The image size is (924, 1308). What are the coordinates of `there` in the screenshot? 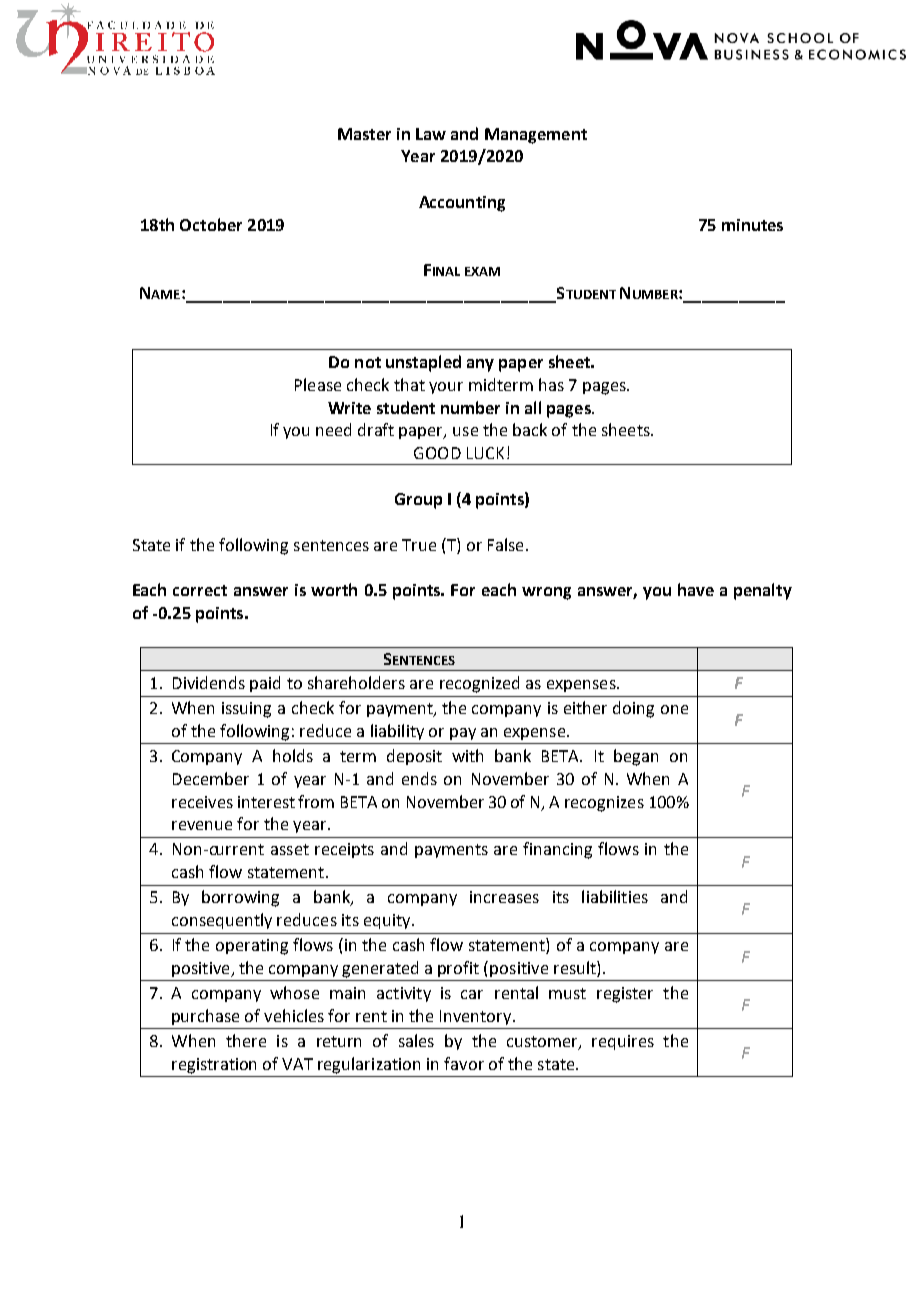 It's located at (246, 1040).
